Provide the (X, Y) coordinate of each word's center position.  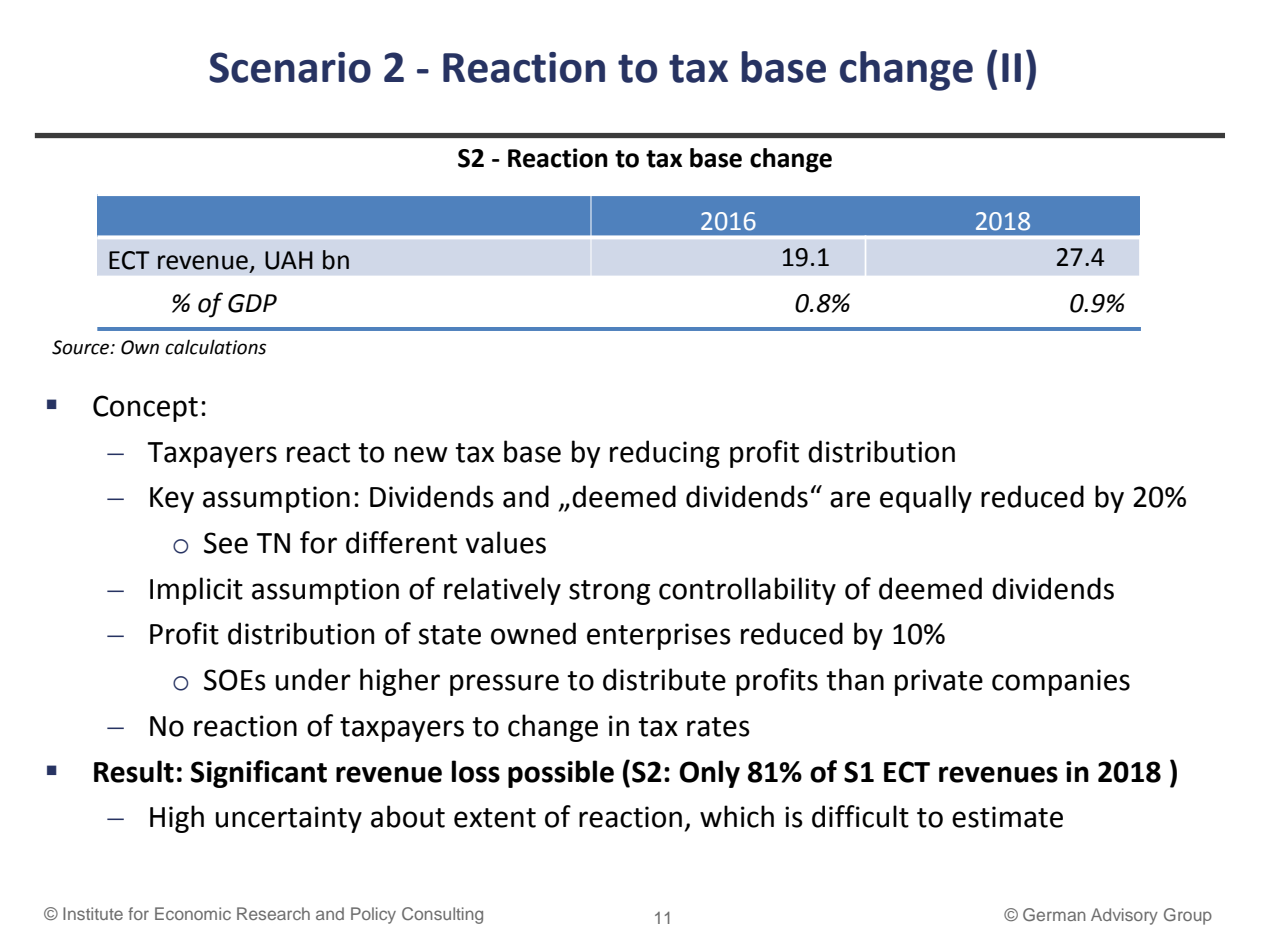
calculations (215, 347)
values (506, 542)
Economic (193, 913)
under (313, 679)
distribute (664, 679)
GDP (252, 303)
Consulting (442, 915)
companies (1061, 682)
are (850, 499)
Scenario (290, 67)
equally (926, 499)
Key (172, 500)
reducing (665, 454)
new (421, 454)
